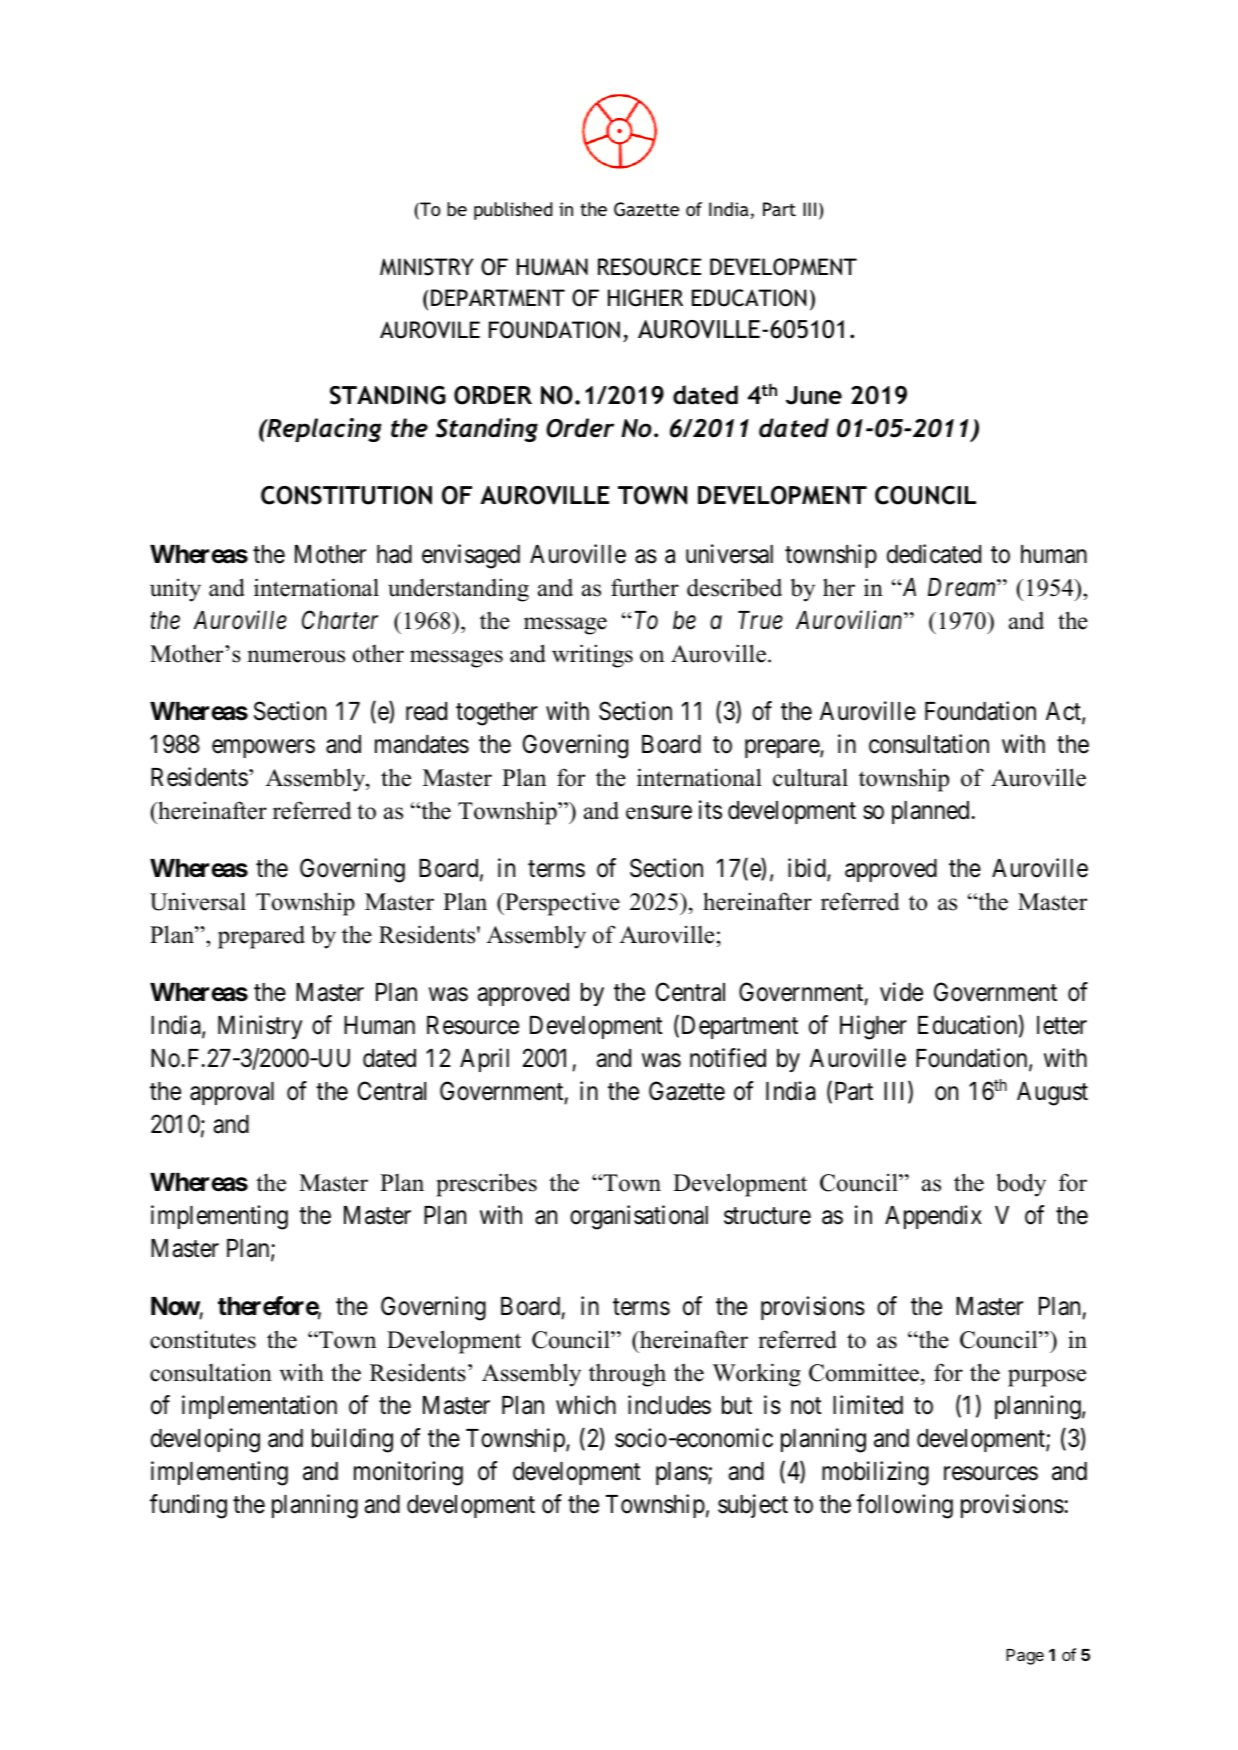  Describe the element at coordinates (188, 1506) in the screenshot. I see `funding` at that location.
